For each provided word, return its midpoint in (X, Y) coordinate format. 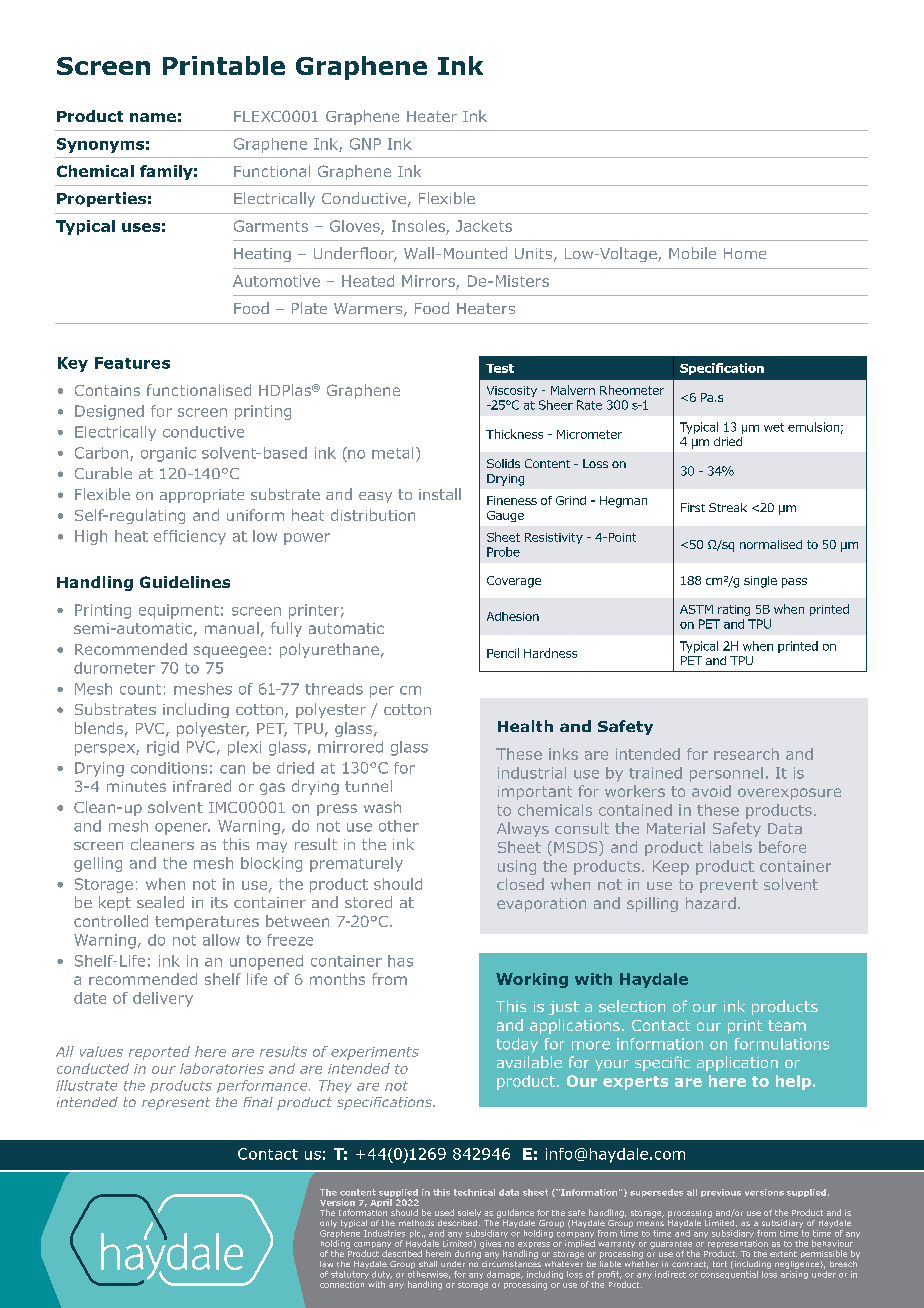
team (787, 1025)
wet (774, 427)
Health (525, 726)
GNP (365, 144)
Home (745, 253)
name (153, 117)
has (400, 961)
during (469, 1253)
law (326, 1264)
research (746, 754)
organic (168, 454)
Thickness (514, 434)
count (140, 689)
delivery (163, 999)
